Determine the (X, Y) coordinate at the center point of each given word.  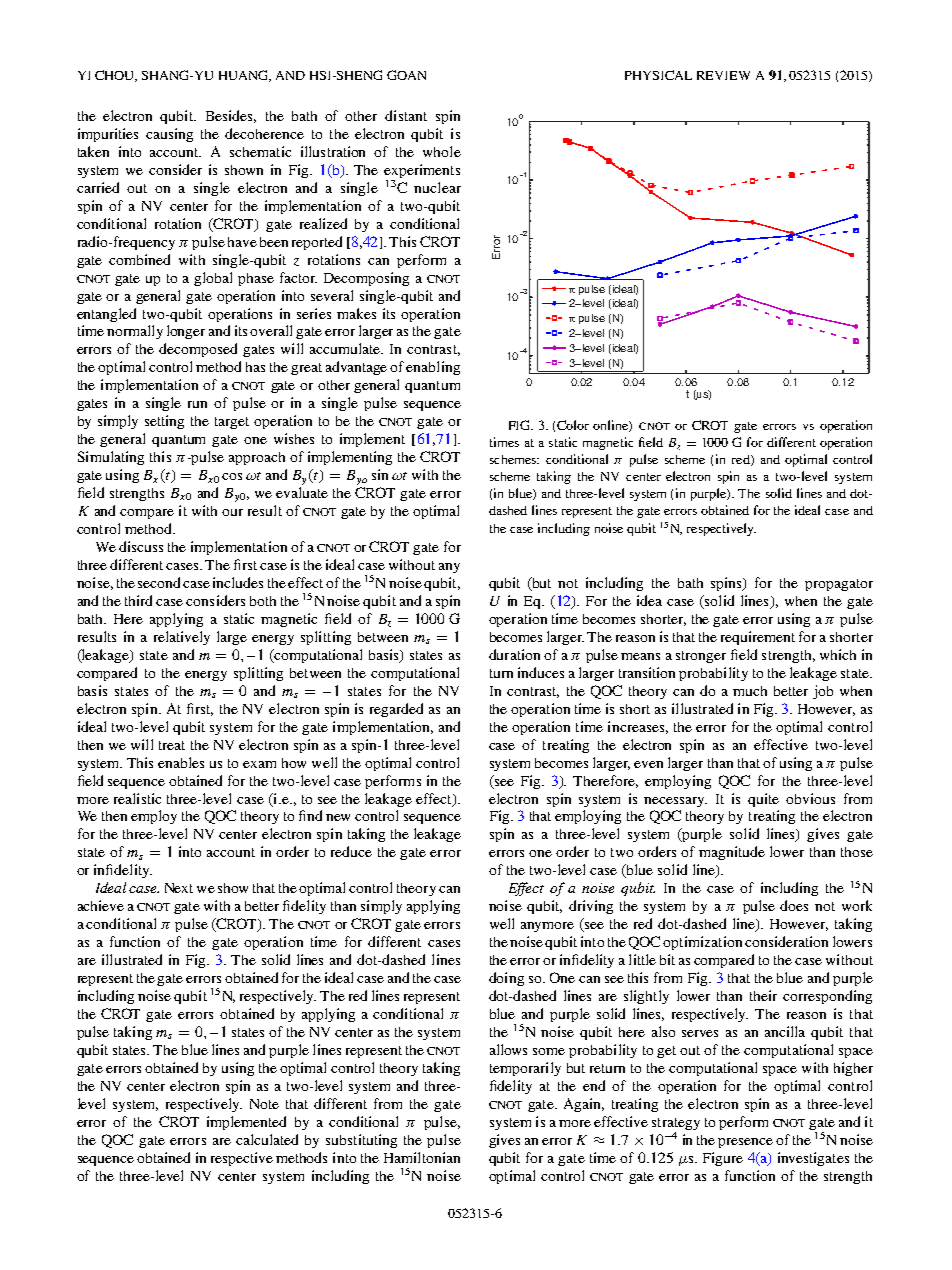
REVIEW (723, 75)
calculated (267, 1139)
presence (745, 1143)
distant (406, 115)
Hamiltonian (422, 1157)
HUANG (245, 76)
